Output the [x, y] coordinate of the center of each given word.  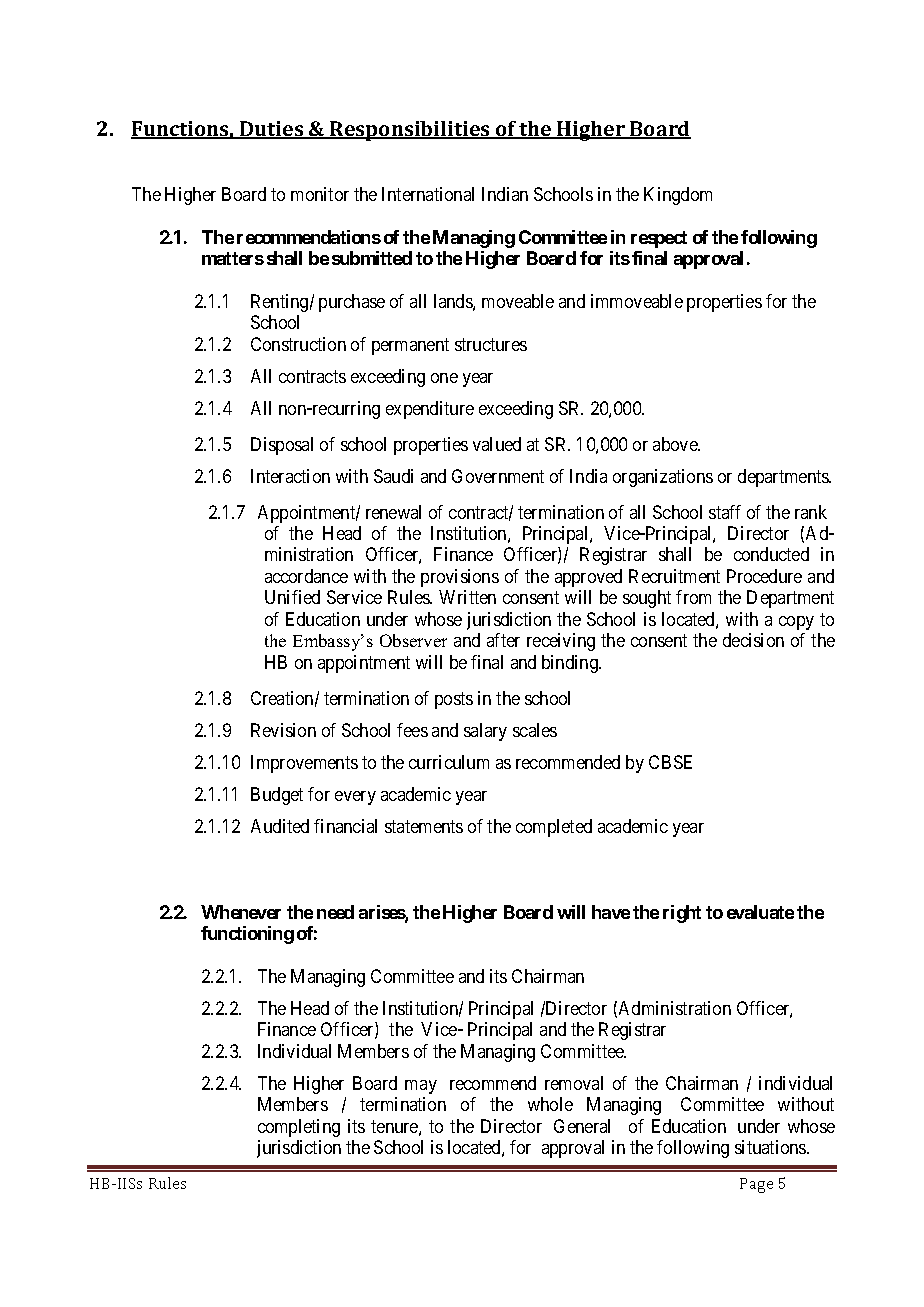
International [428, 194]
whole [550, 1104]
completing [299, 1128]
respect [659, 239]
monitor [320, 194]
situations [771, 1147]
